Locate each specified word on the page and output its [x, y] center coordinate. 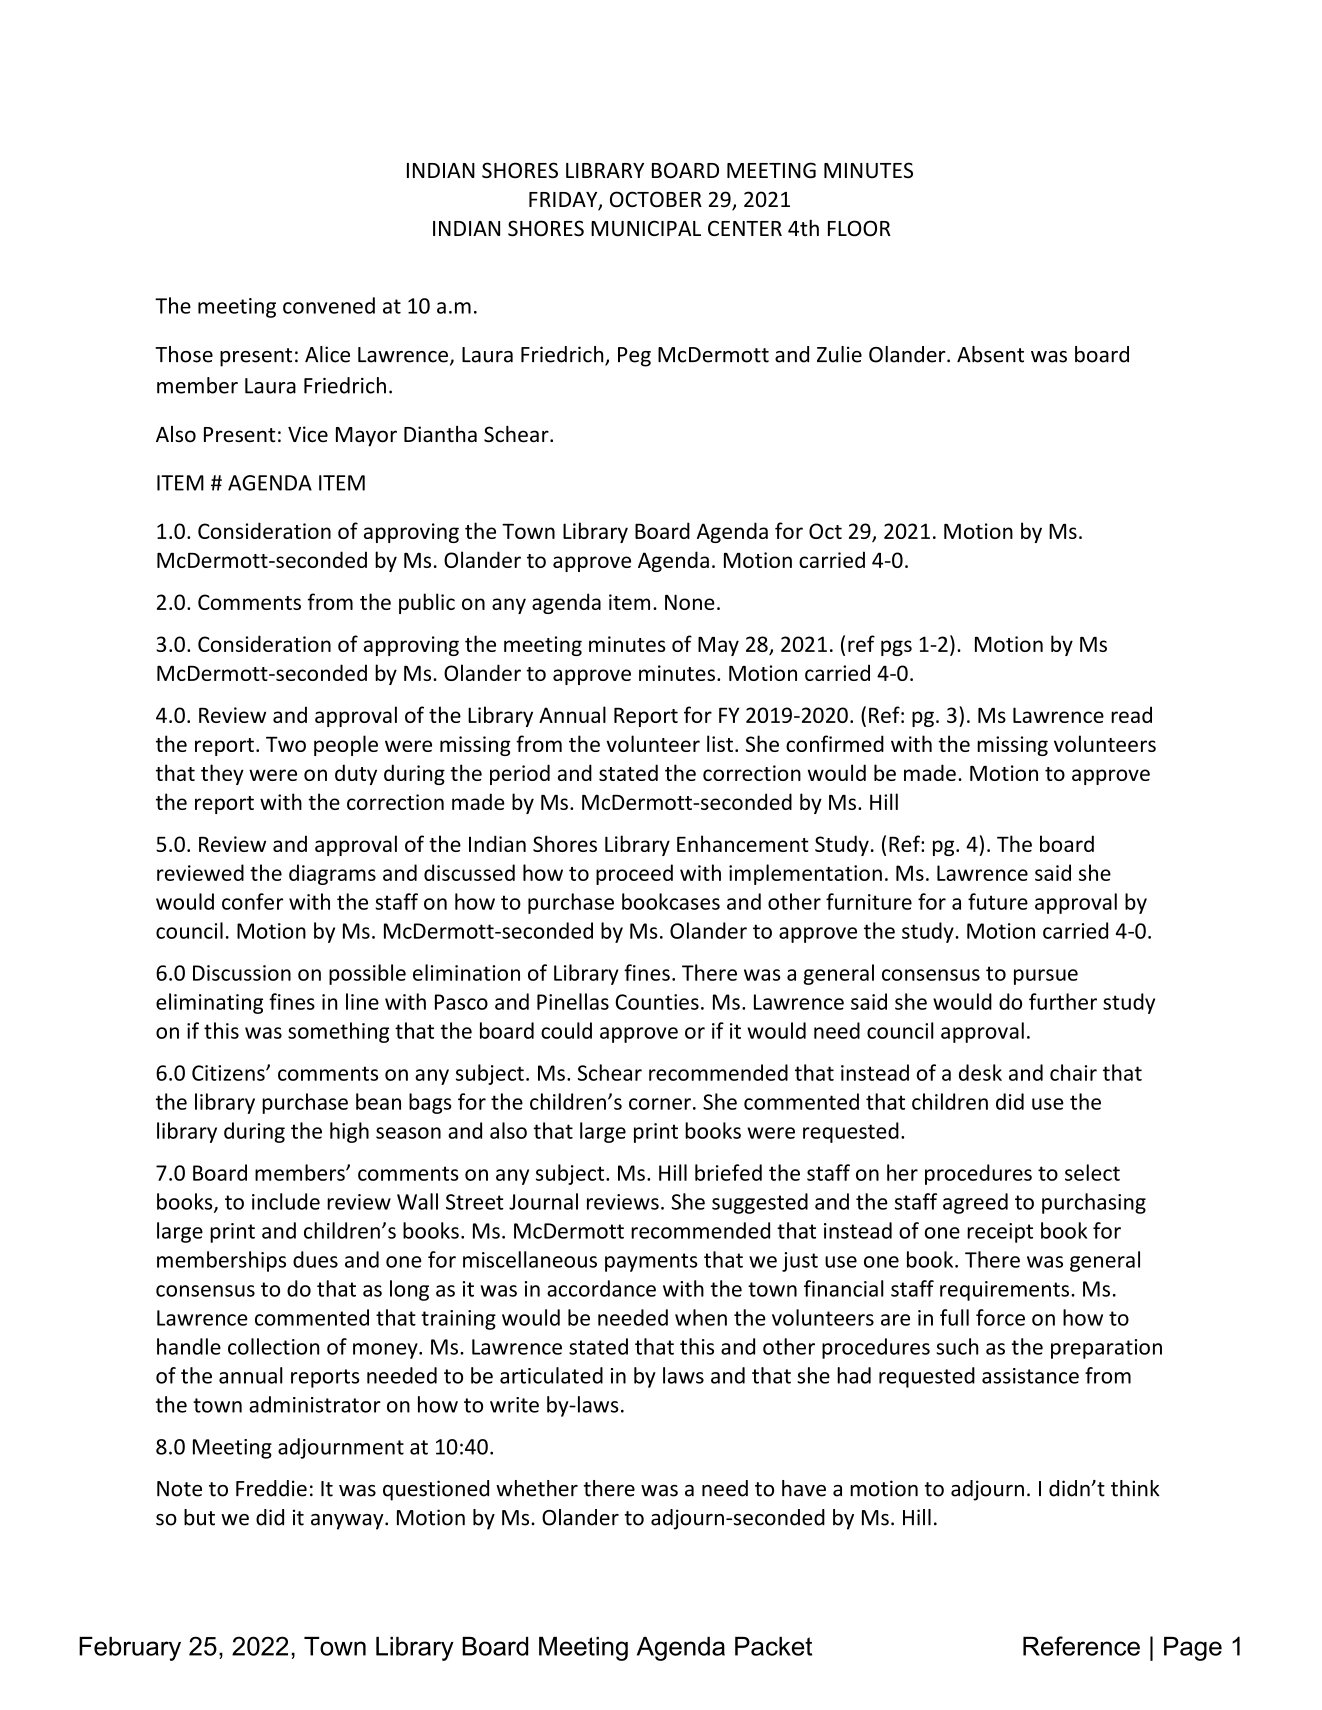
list [720, 743]
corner [660, 1104]
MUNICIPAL [646, 228]
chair [1073, 1072]
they [222, 774]
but [199, 1517]
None [690, 602]
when [701, 1317]
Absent [990, 354]
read [1131, 714]
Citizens [229, 1073]
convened [329, 305]
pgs [896, 648]
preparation [1106, 1349]
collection [273, 1346]
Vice [308, 434]
